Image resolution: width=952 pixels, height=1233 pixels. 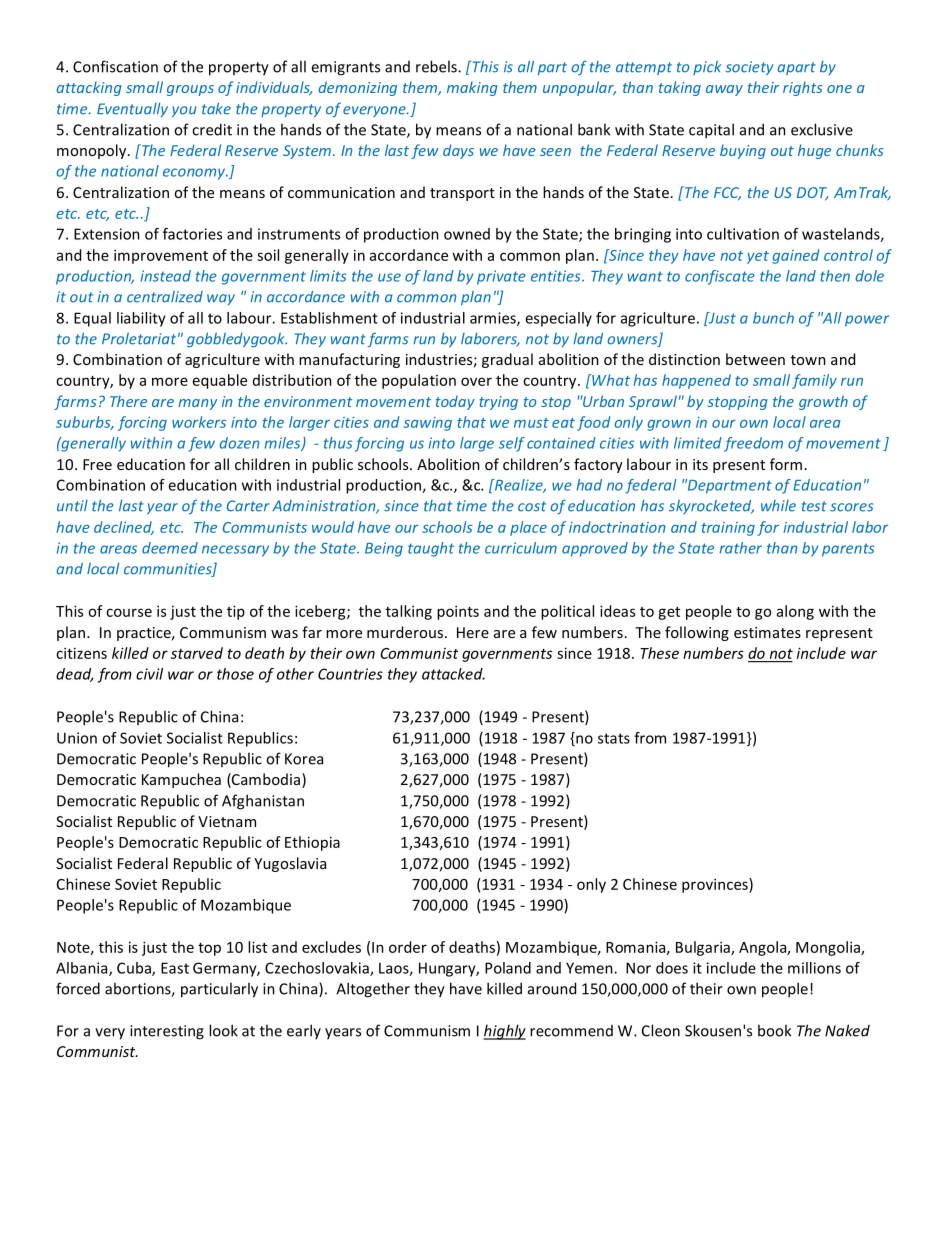 What do you see at coordinates (614, 738) in the screenshot?
I see `stats` at bounding box center [614, 738].
